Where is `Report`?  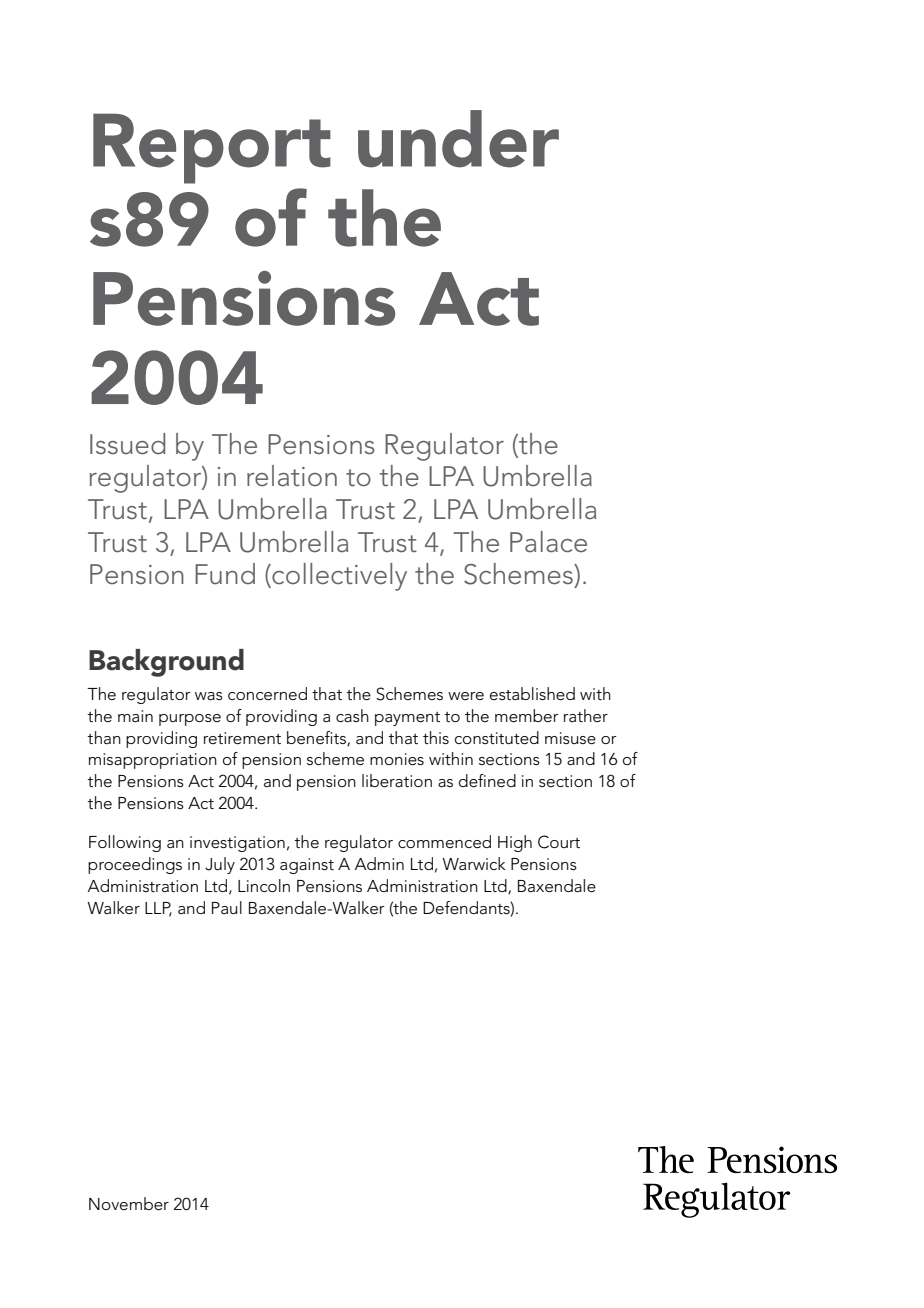
Report is located at coordinates (212, 148).
